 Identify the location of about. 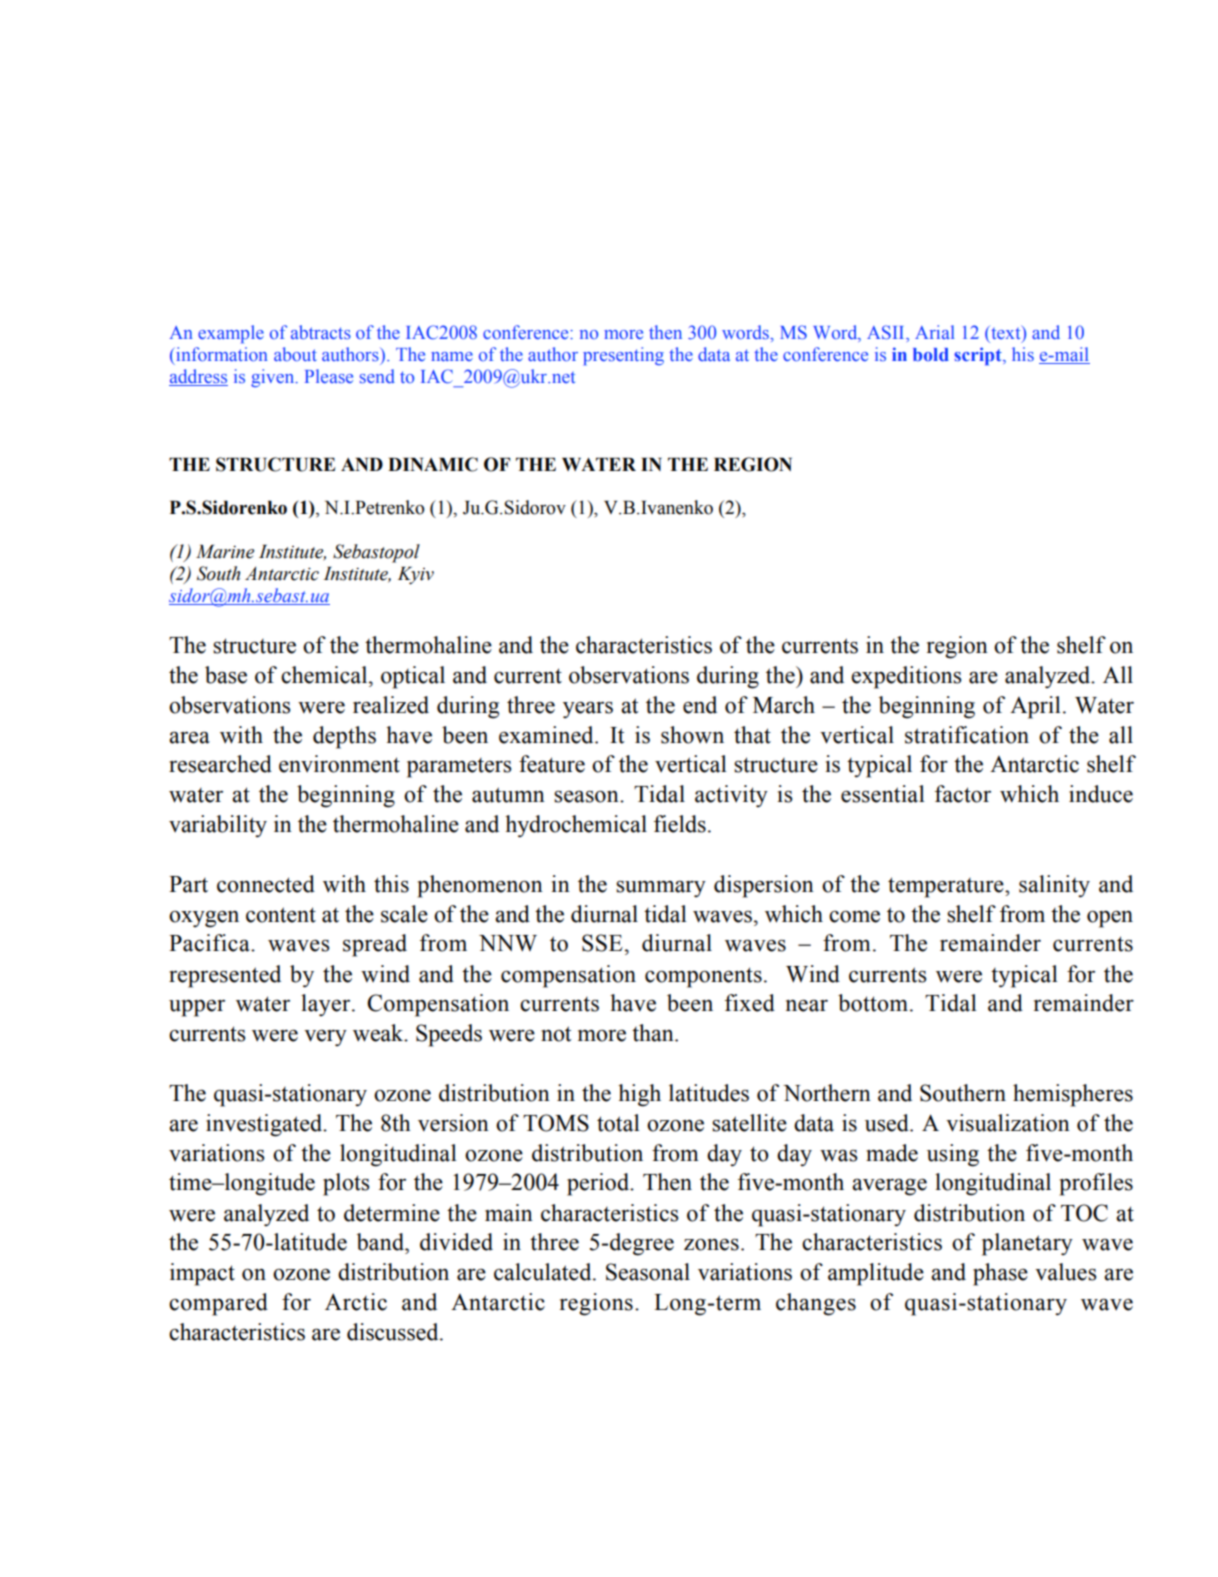
(295, 354).
